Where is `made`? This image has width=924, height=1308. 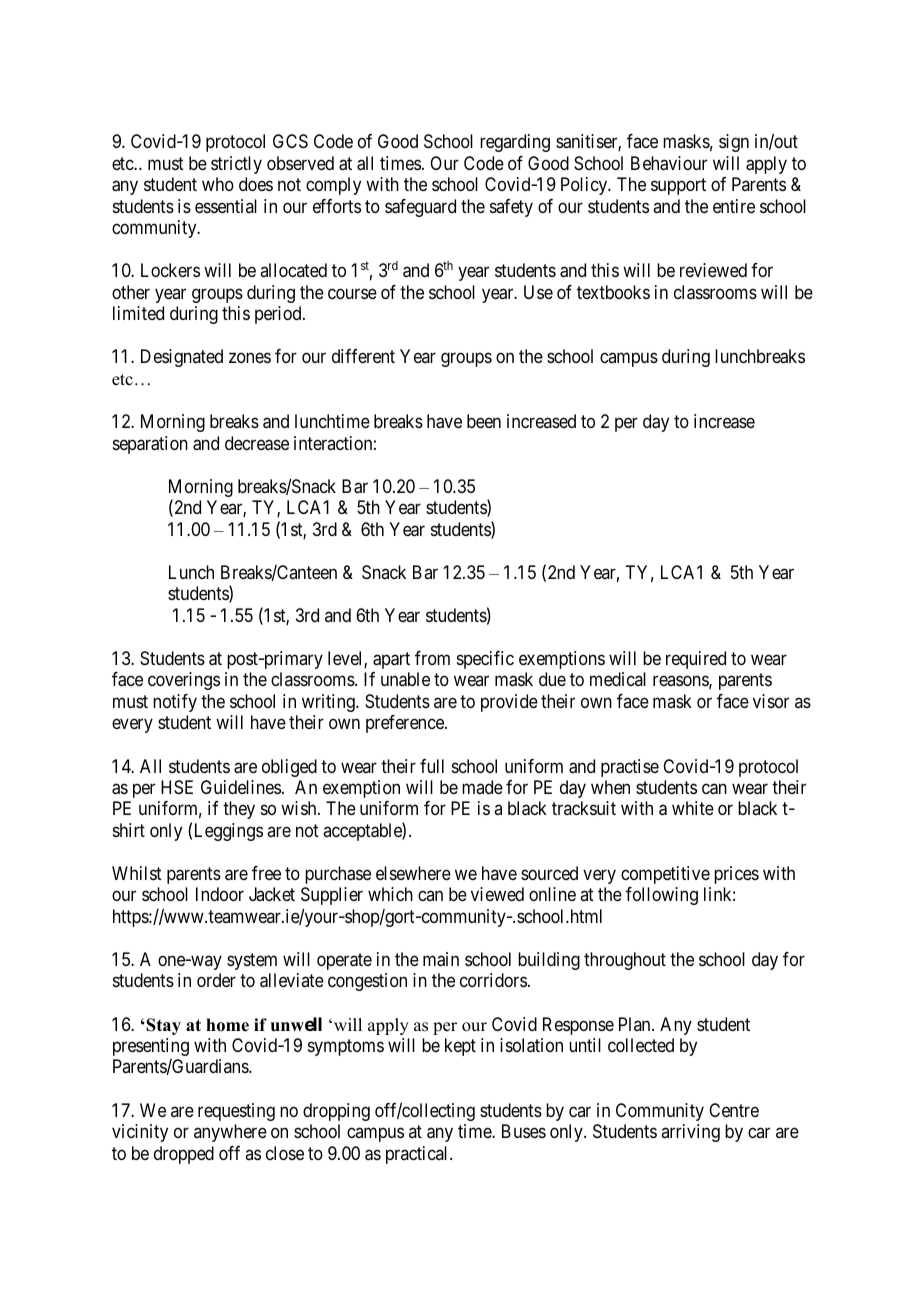 made is located at coordinates (482, 787).
